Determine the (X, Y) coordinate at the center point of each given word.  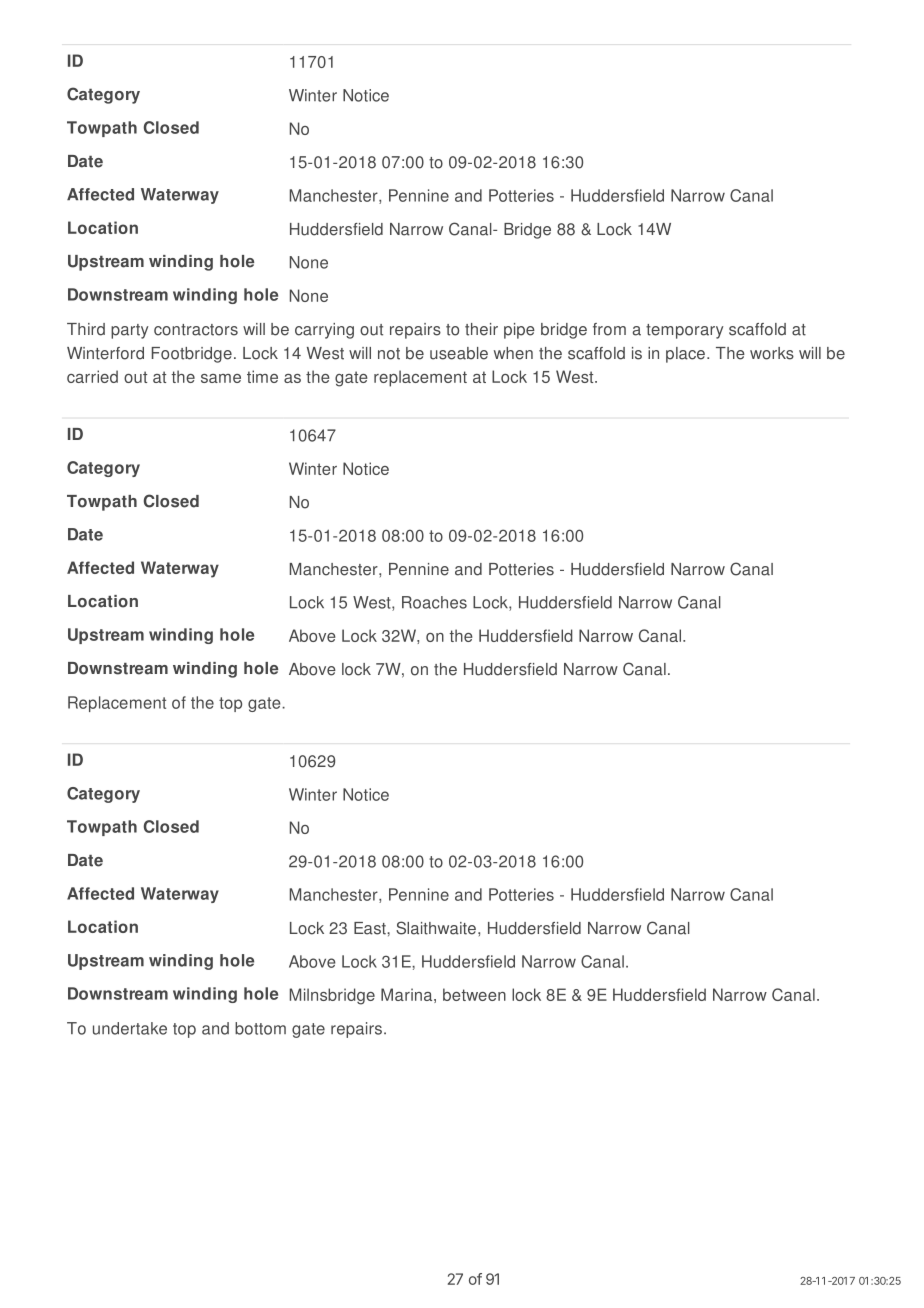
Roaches (434, 602)
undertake (130, 1028)
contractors (196, 330)
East (371, 928)
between (474, 994)
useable (459, 353)
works (772, 353)
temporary (684, 331)
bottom (260, 1028)
